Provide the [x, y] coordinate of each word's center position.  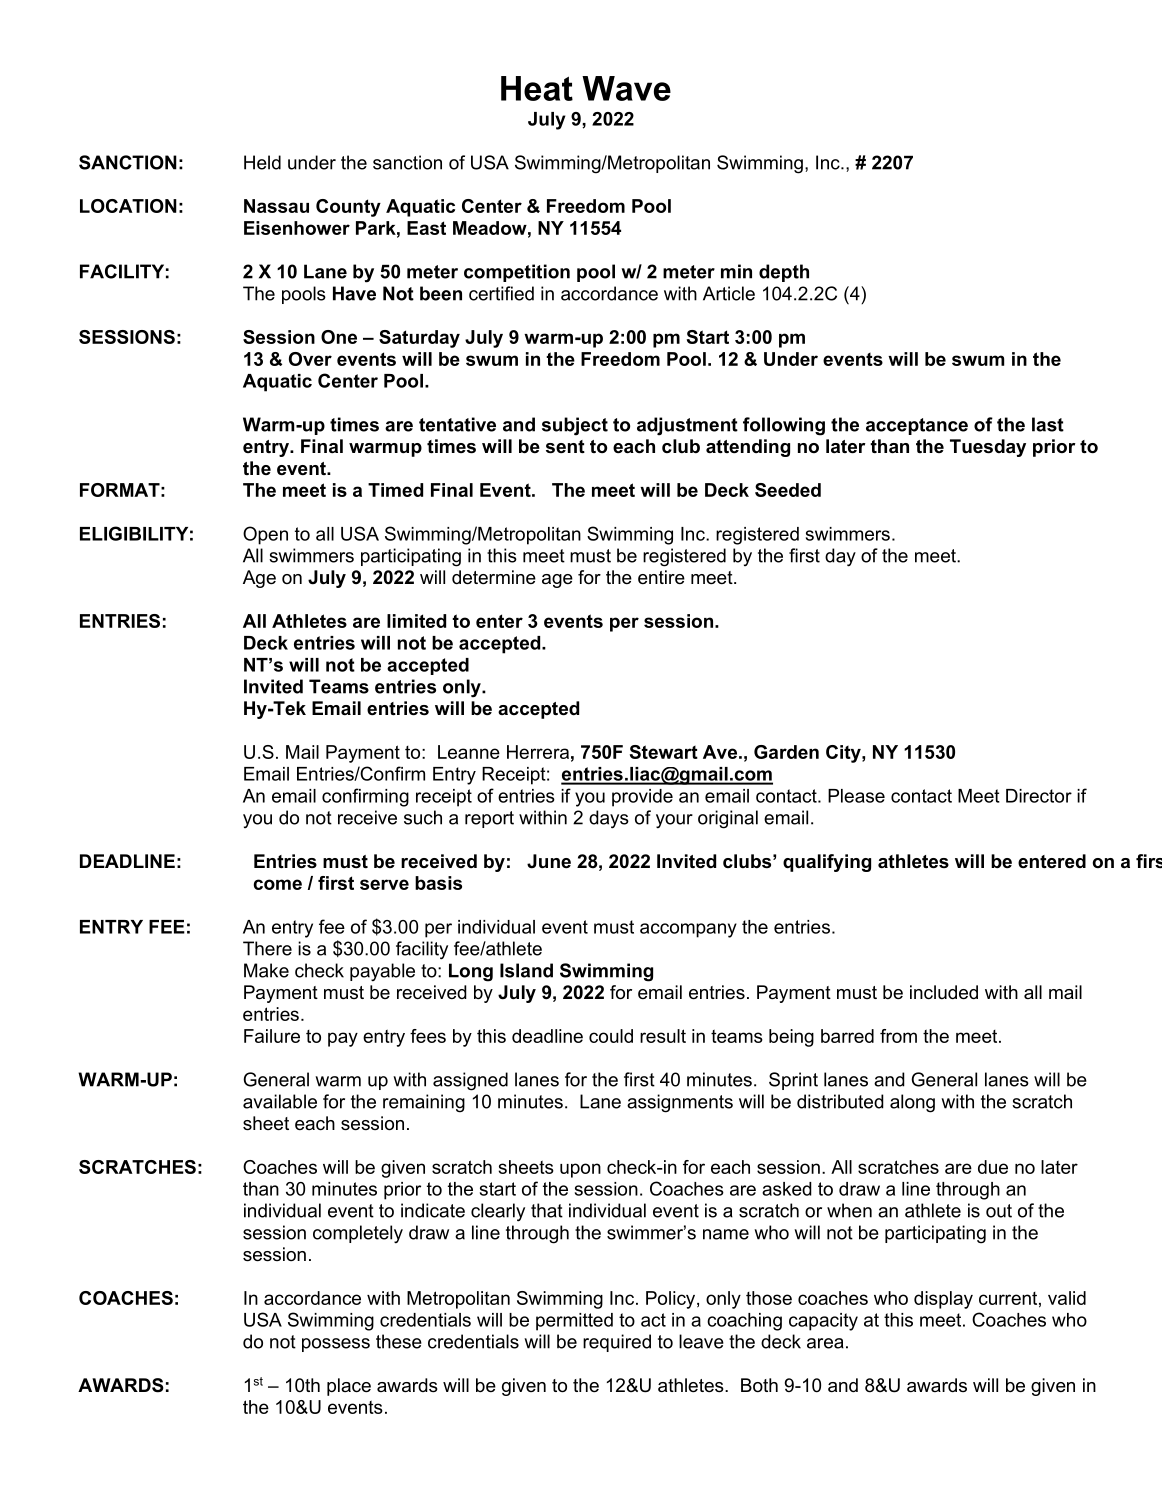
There [267, 948]
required [617, 1343]
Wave [626, 88]
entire [661, 577]
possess [336, 1345]
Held [262, 162]
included [944, 992]
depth [784, 273]
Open [265, 535]
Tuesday [988, 448]
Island [526, 970]
